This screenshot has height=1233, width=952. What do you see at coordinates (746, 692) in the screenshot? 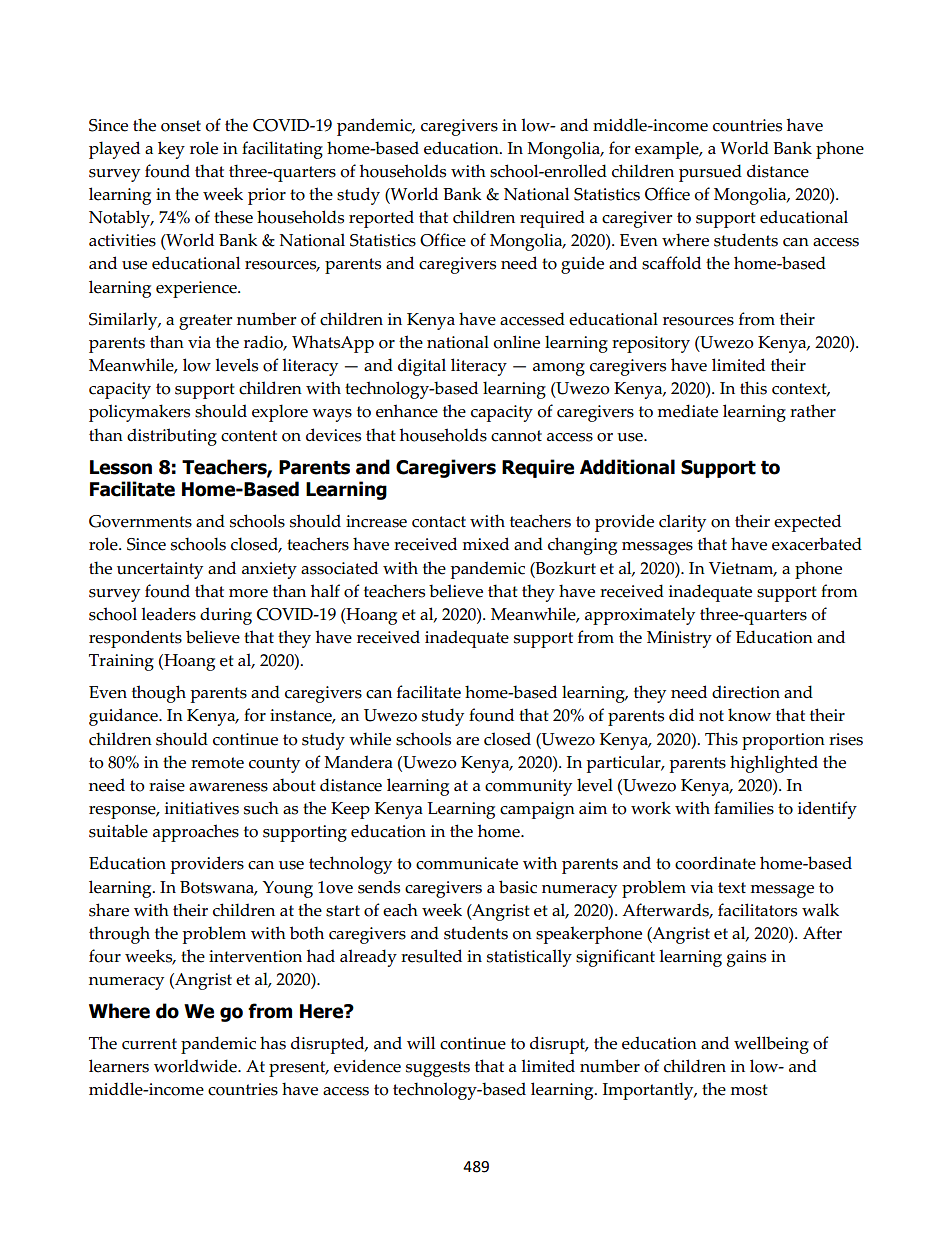
I see `direction` at bounding box center [746, 692].
